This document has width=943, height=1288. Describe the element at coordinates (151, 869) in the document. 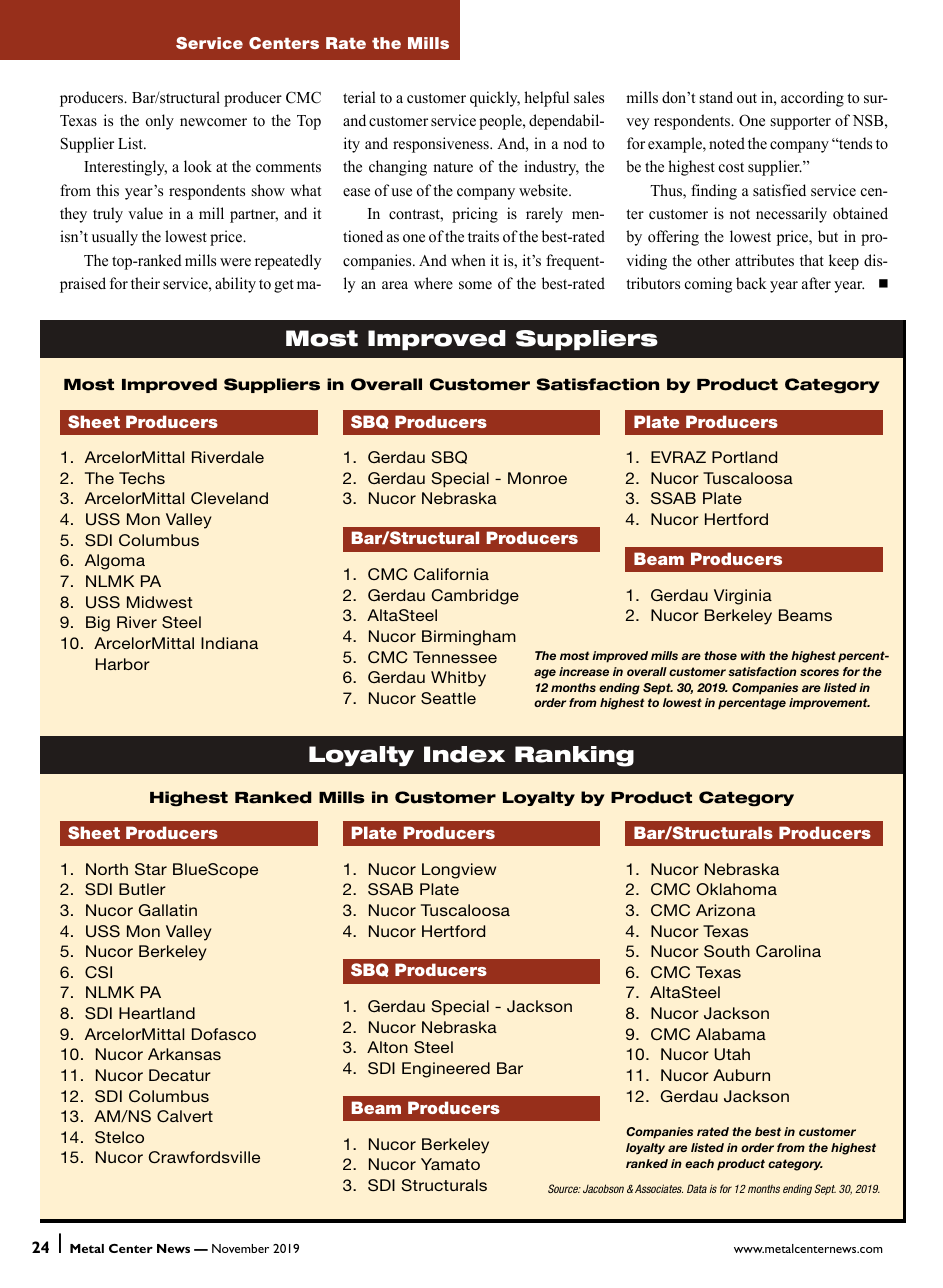

I see `Star` at that location.
